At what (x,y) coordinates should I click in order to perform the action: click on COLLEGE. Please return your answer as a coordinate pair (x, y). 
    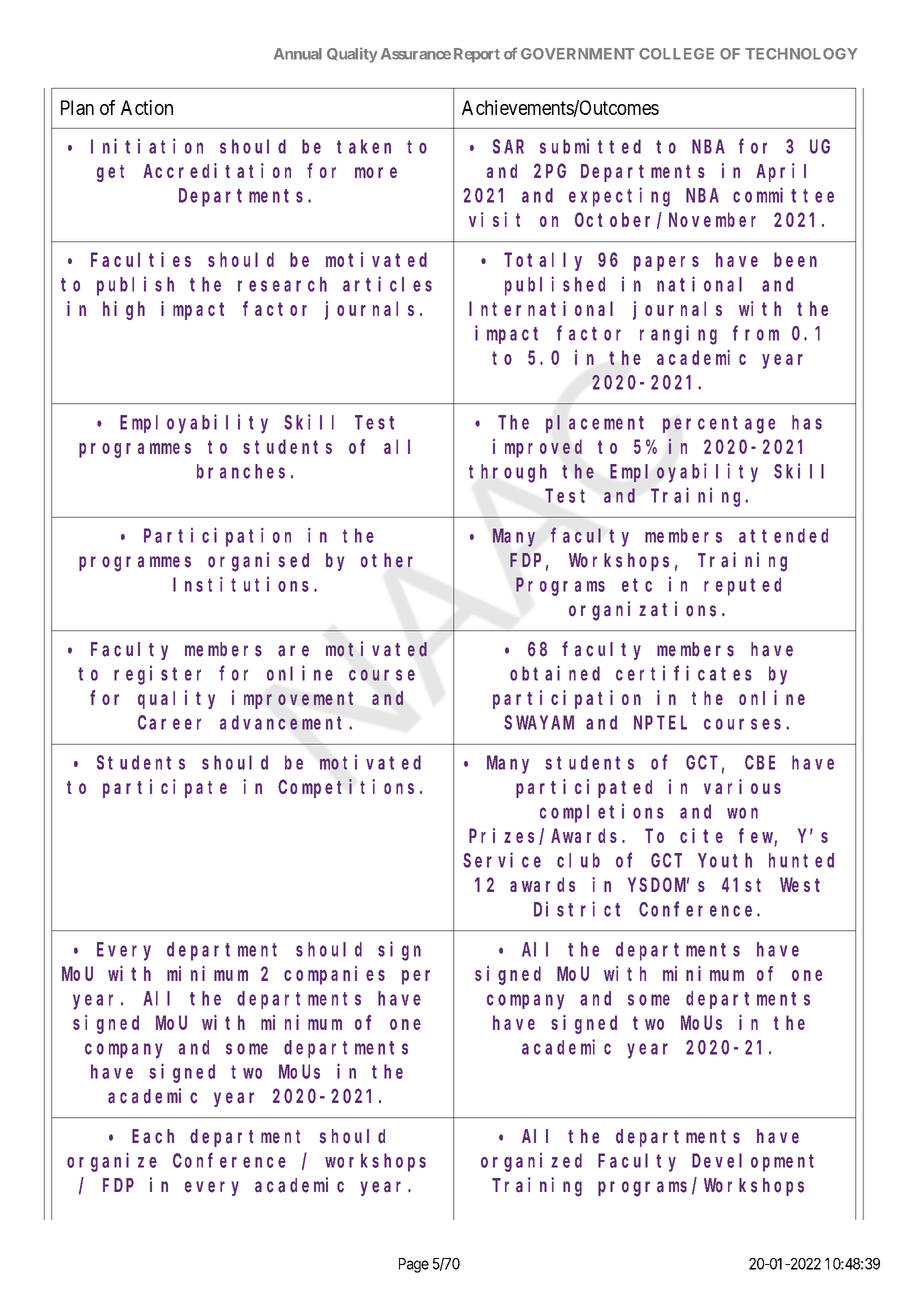
    Looking at the image, I should click on (676, 54).
